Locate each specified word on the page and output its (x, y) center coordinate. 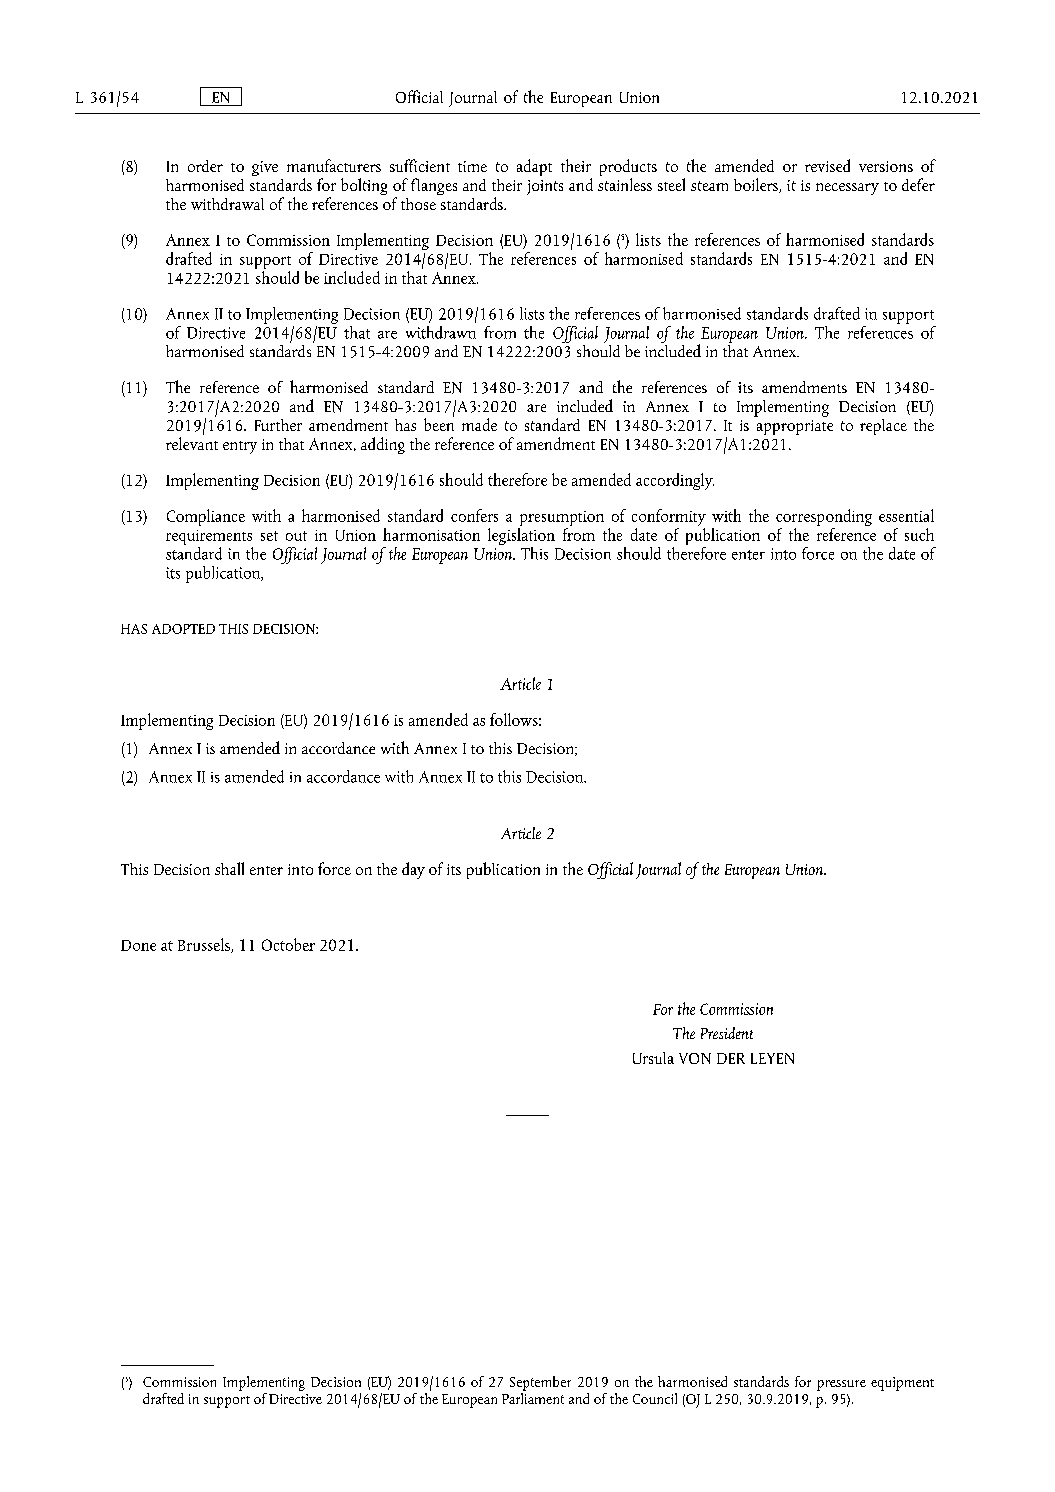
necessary (847, 189)
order (205, 166)
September (540, 1383)
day (413, 870)
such (919, 534)
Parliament (533, 1397)
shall (229, 868)
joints (545, 187)
